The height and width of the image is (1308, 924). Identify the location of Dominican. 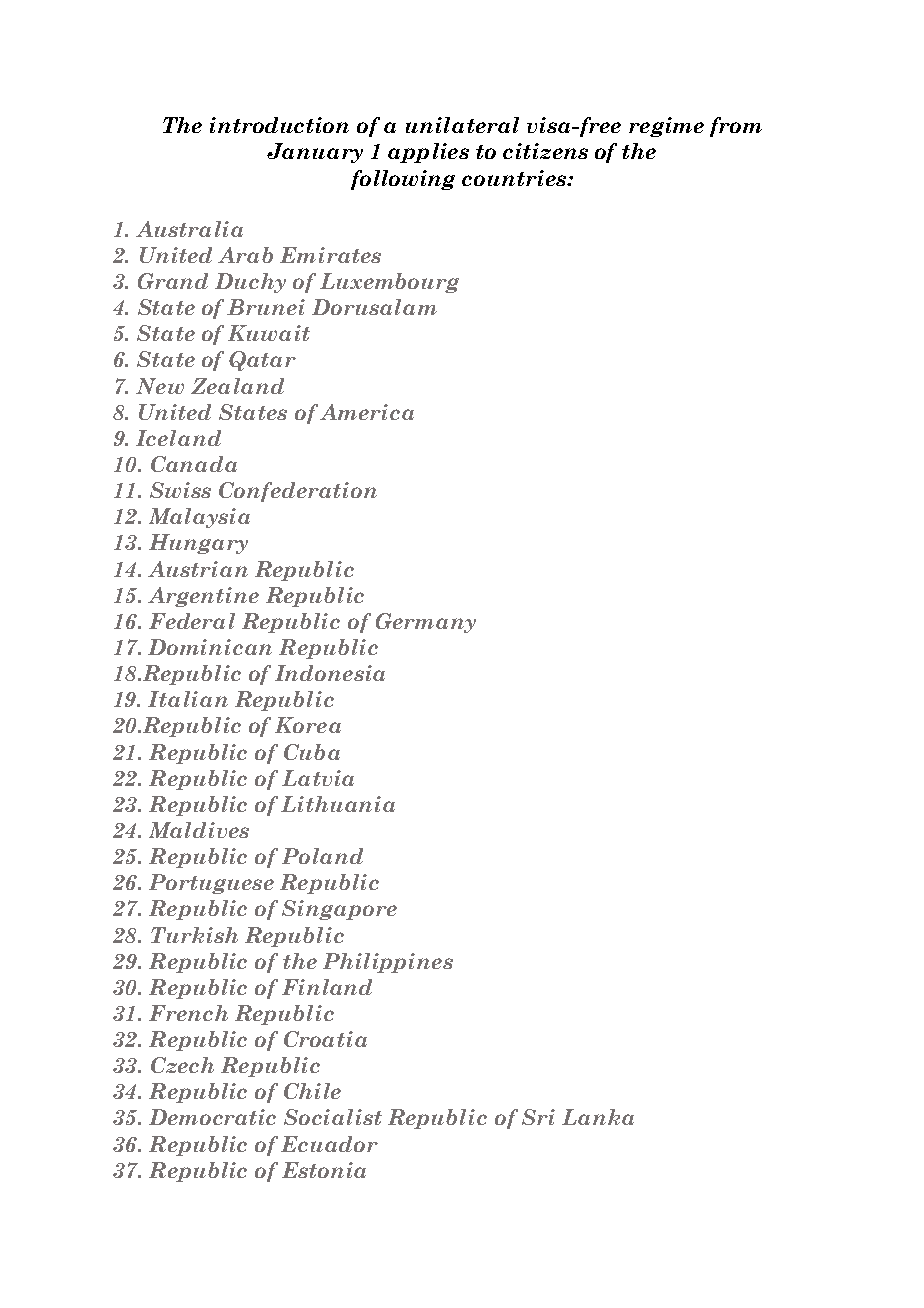
(210, 647).
